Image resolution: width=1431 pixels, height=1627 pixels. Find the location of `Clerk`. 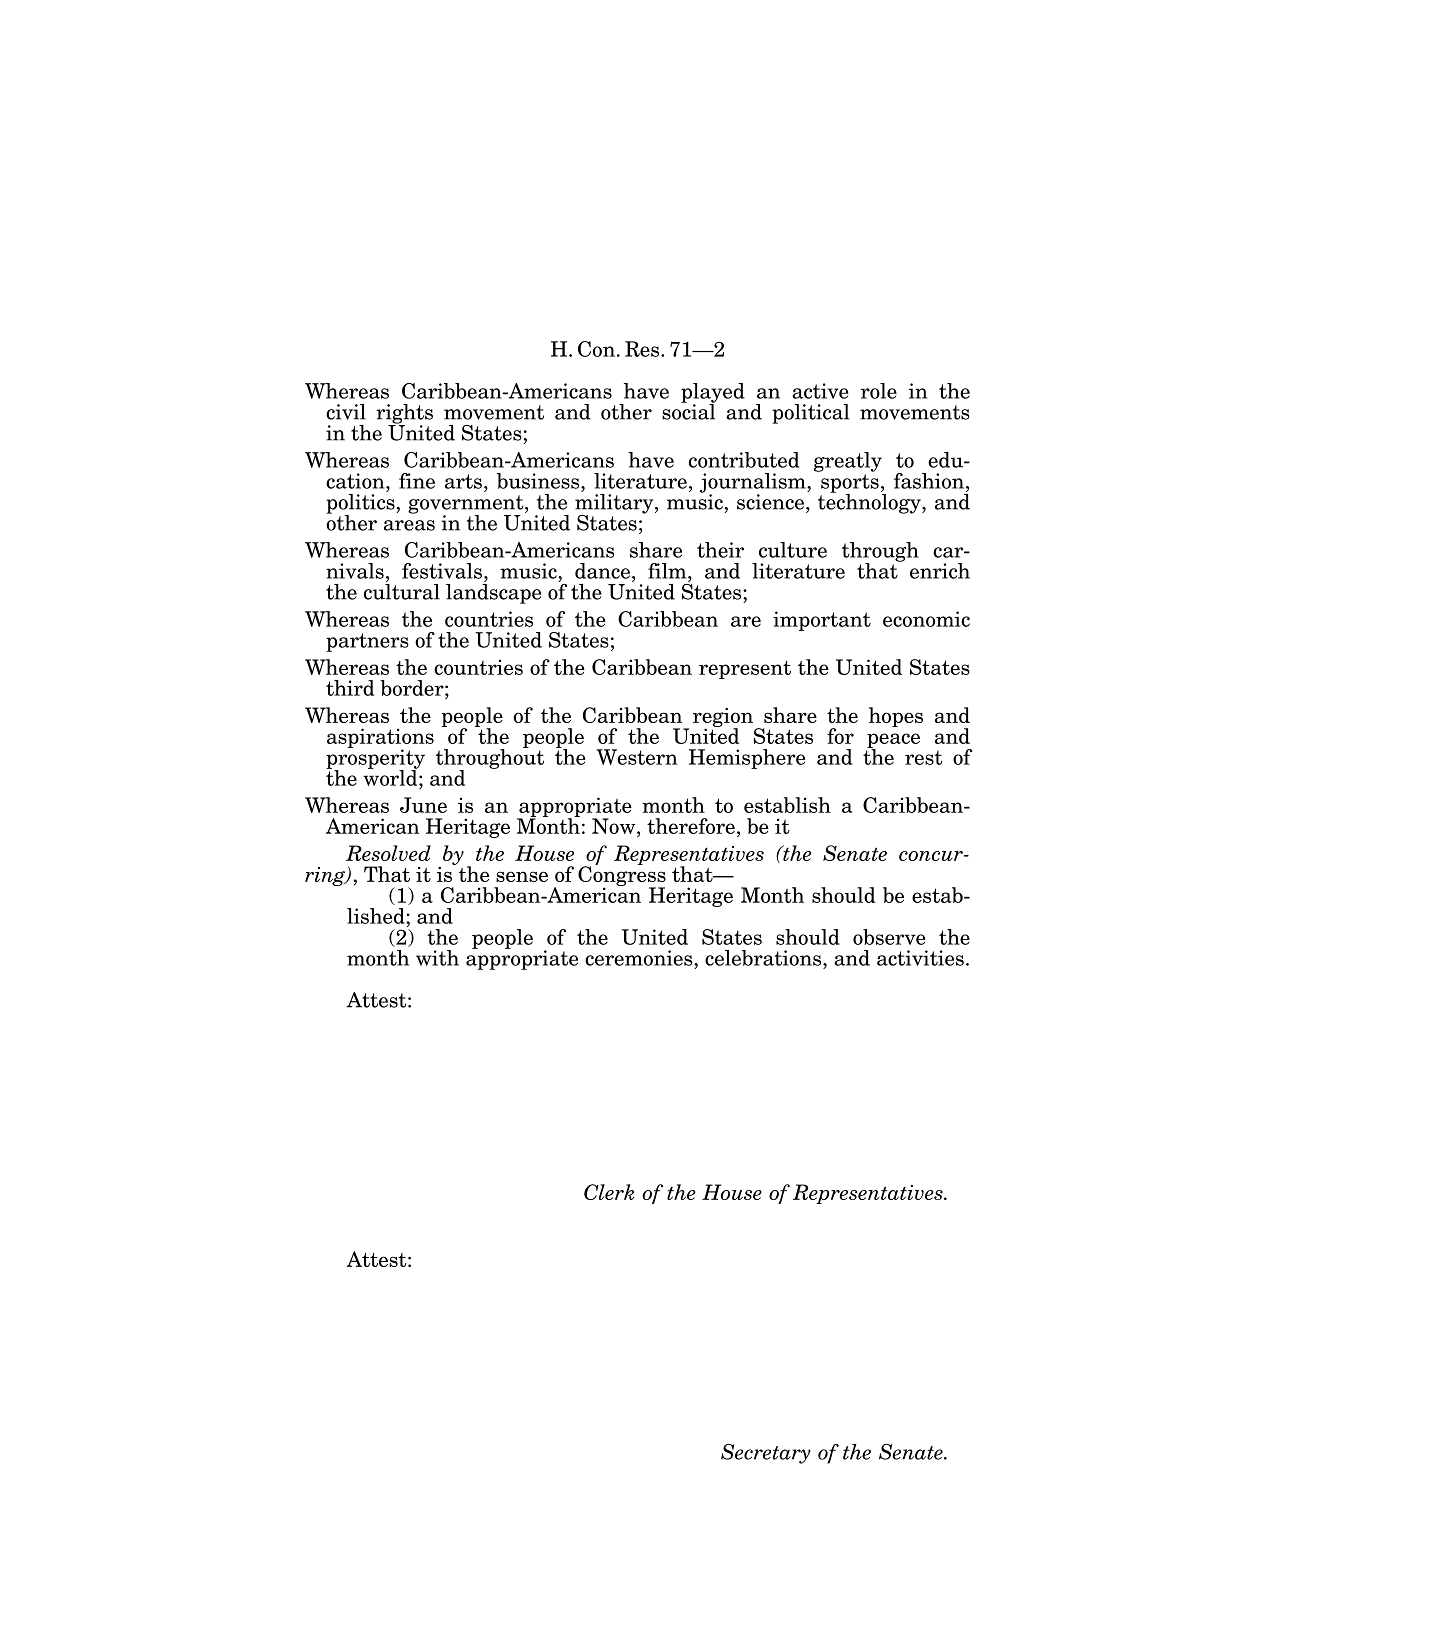

Clerk is located at coordinates (609, 1192).
